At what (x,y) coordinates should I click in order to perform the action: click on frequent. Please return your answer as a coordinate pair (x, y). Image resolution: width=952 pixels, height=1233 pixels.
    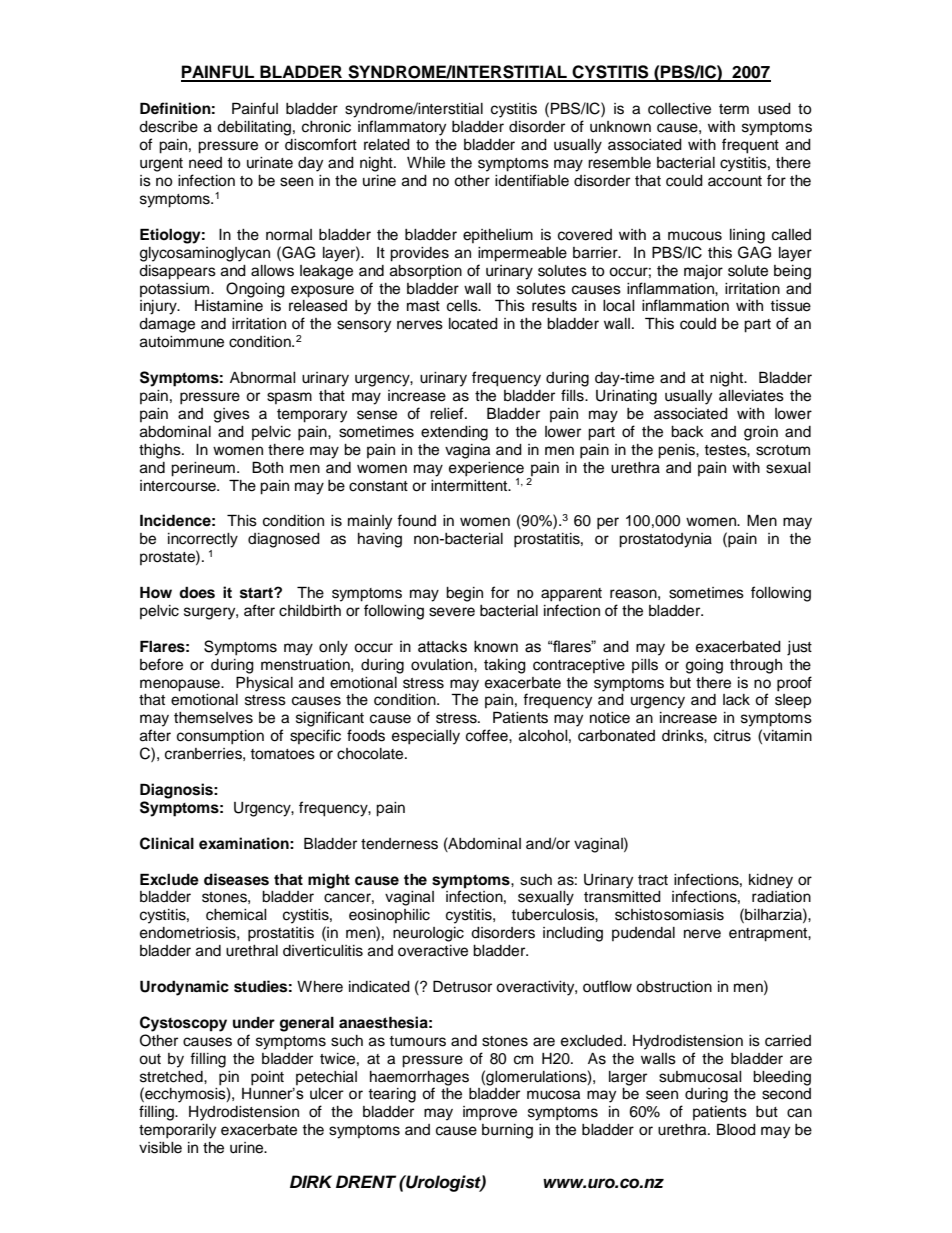
    Looking at the image, I should click on (750, 146).
